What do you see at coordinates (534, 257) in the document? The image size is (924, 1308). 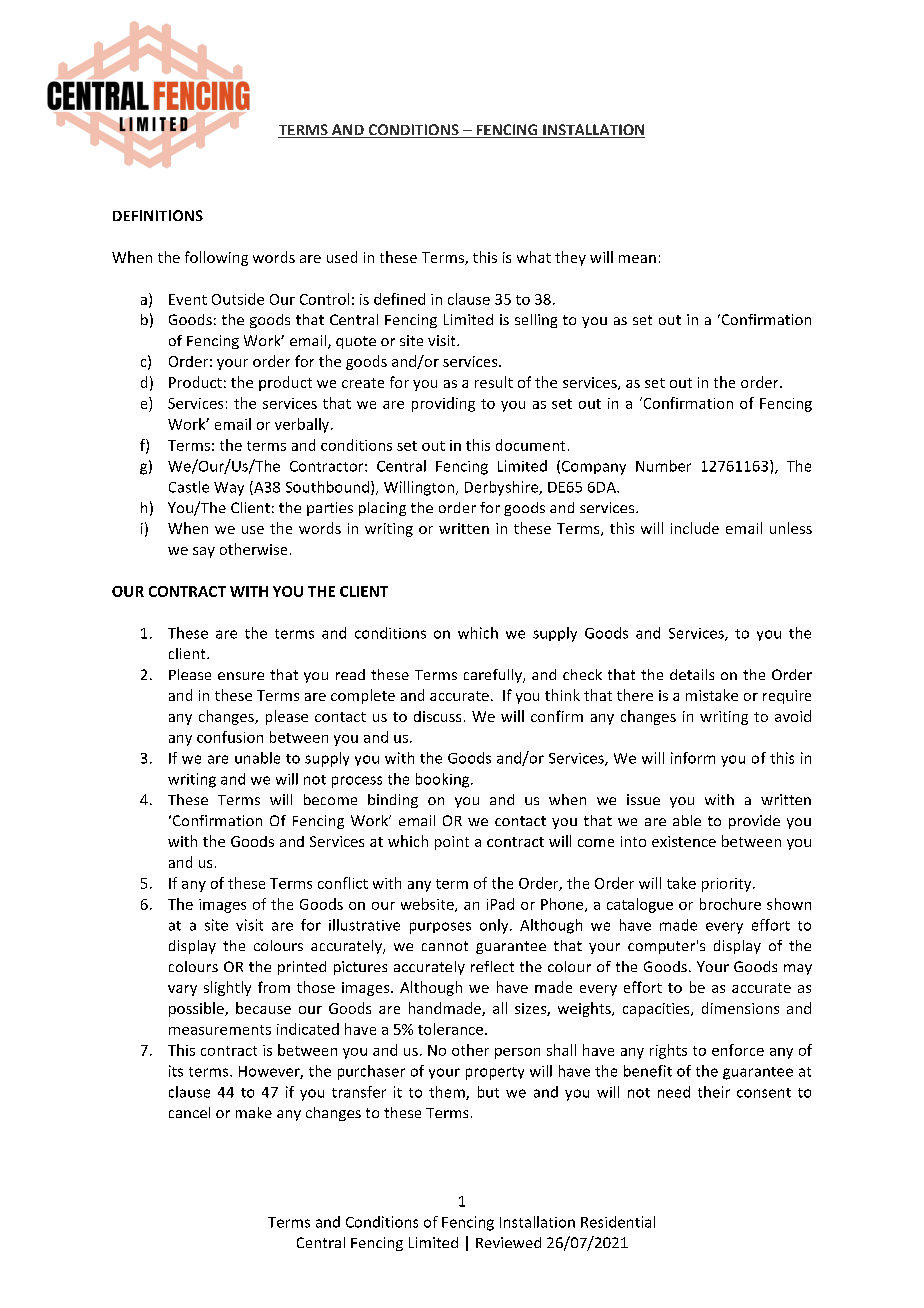 I see `what` at bounding box center [534, 257].
